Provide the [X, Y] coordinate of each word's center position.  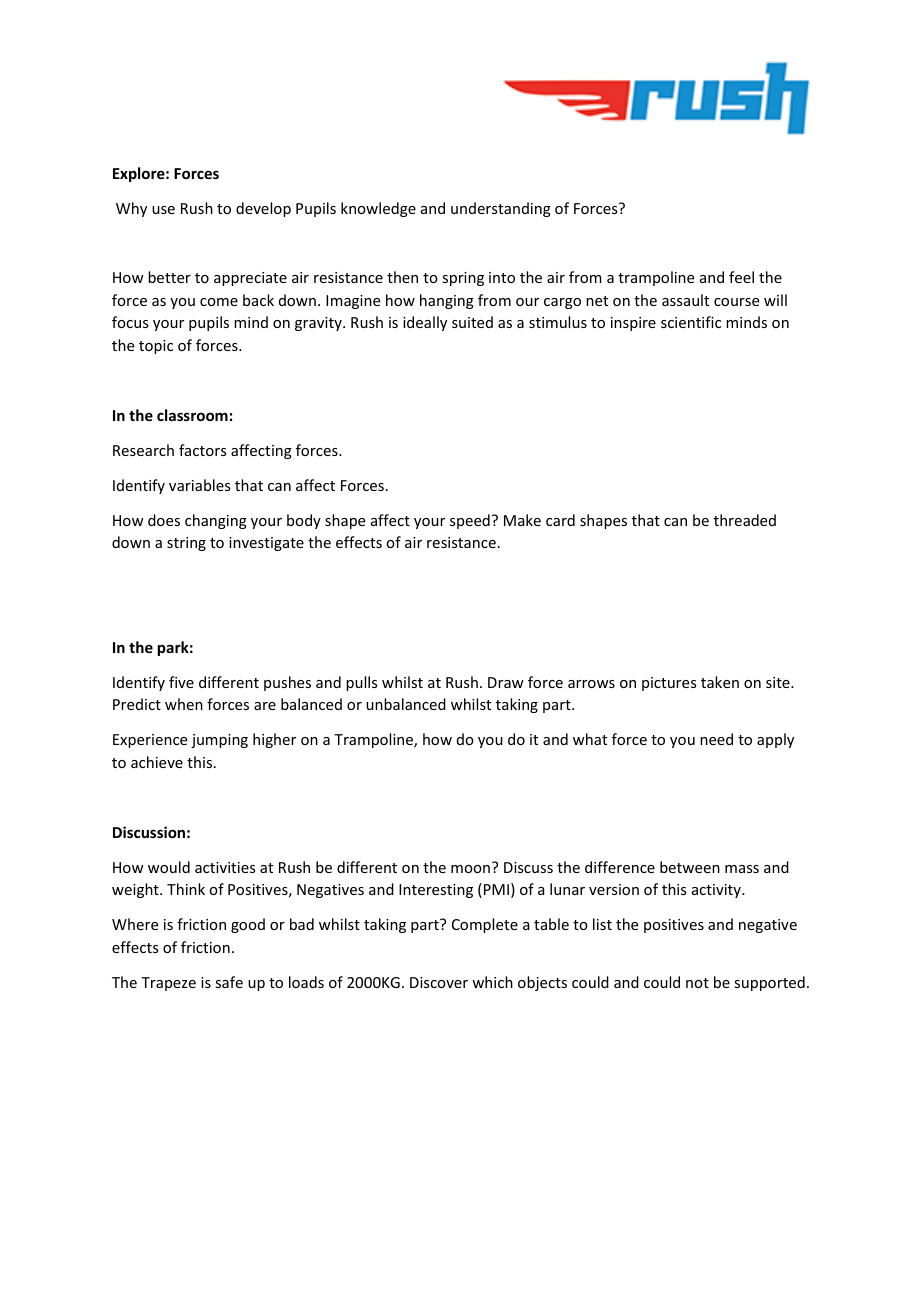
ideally [425, 323]
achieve [157, 762]
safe [229, 982]
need [716, 739]
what [590, 739]
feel [741, 277]
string [186, 544]
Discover [439, 982]
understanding [501, 209]
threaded [745, 520]
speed [470, 521]
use [163, 210]
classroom [192, 415]
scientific [691, 322]
